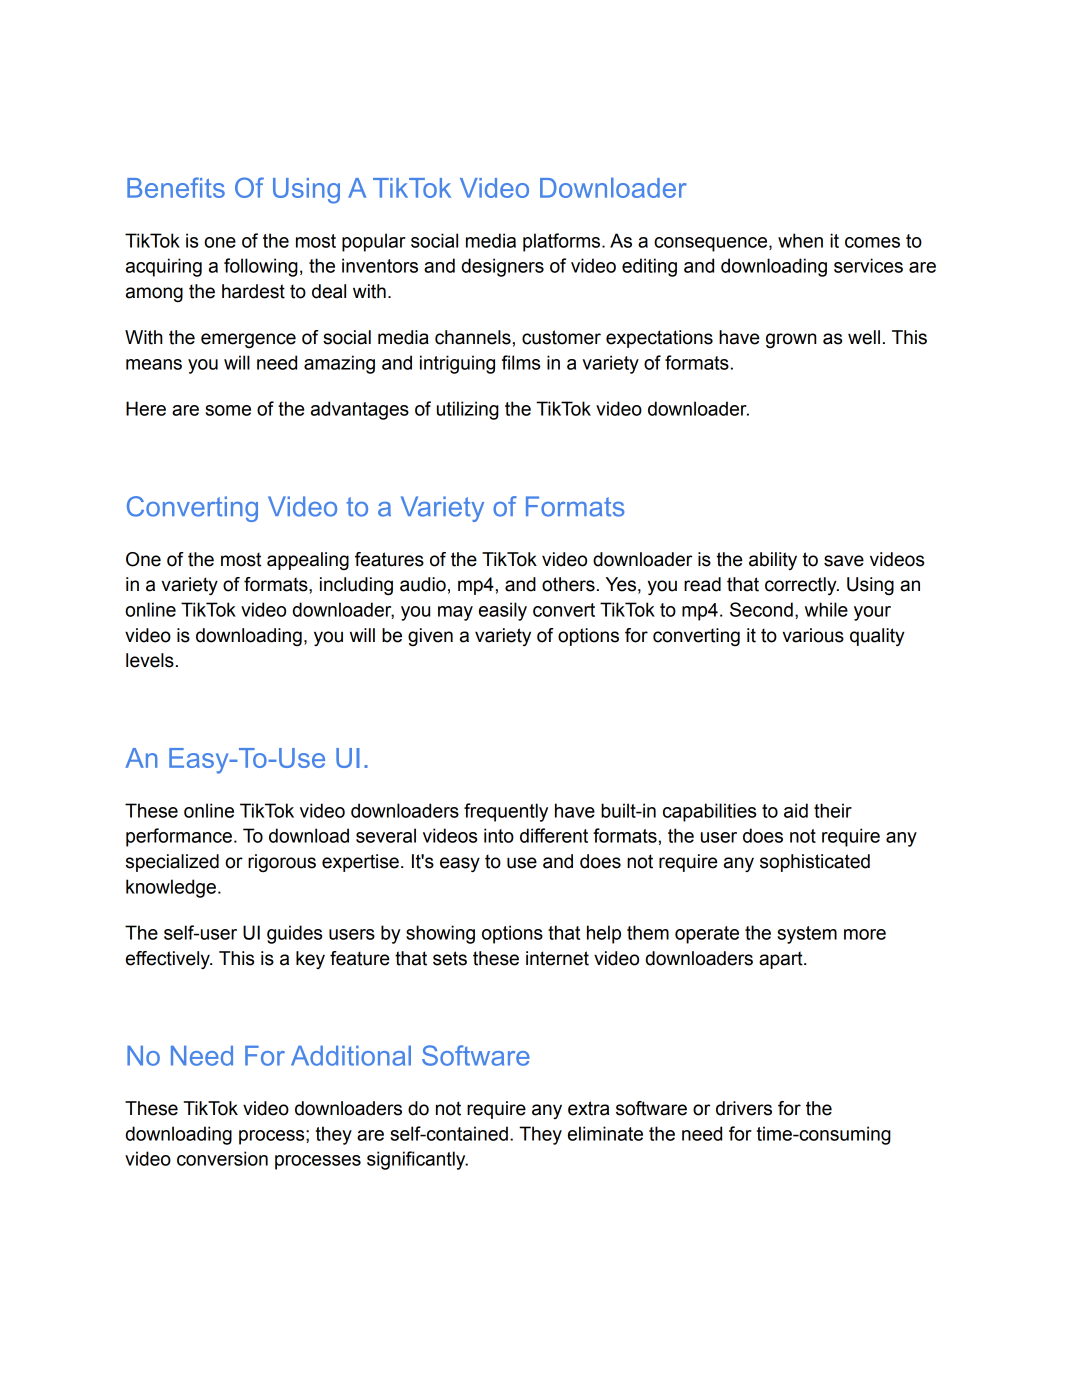  I want to click on levels, so click(150, 660).
